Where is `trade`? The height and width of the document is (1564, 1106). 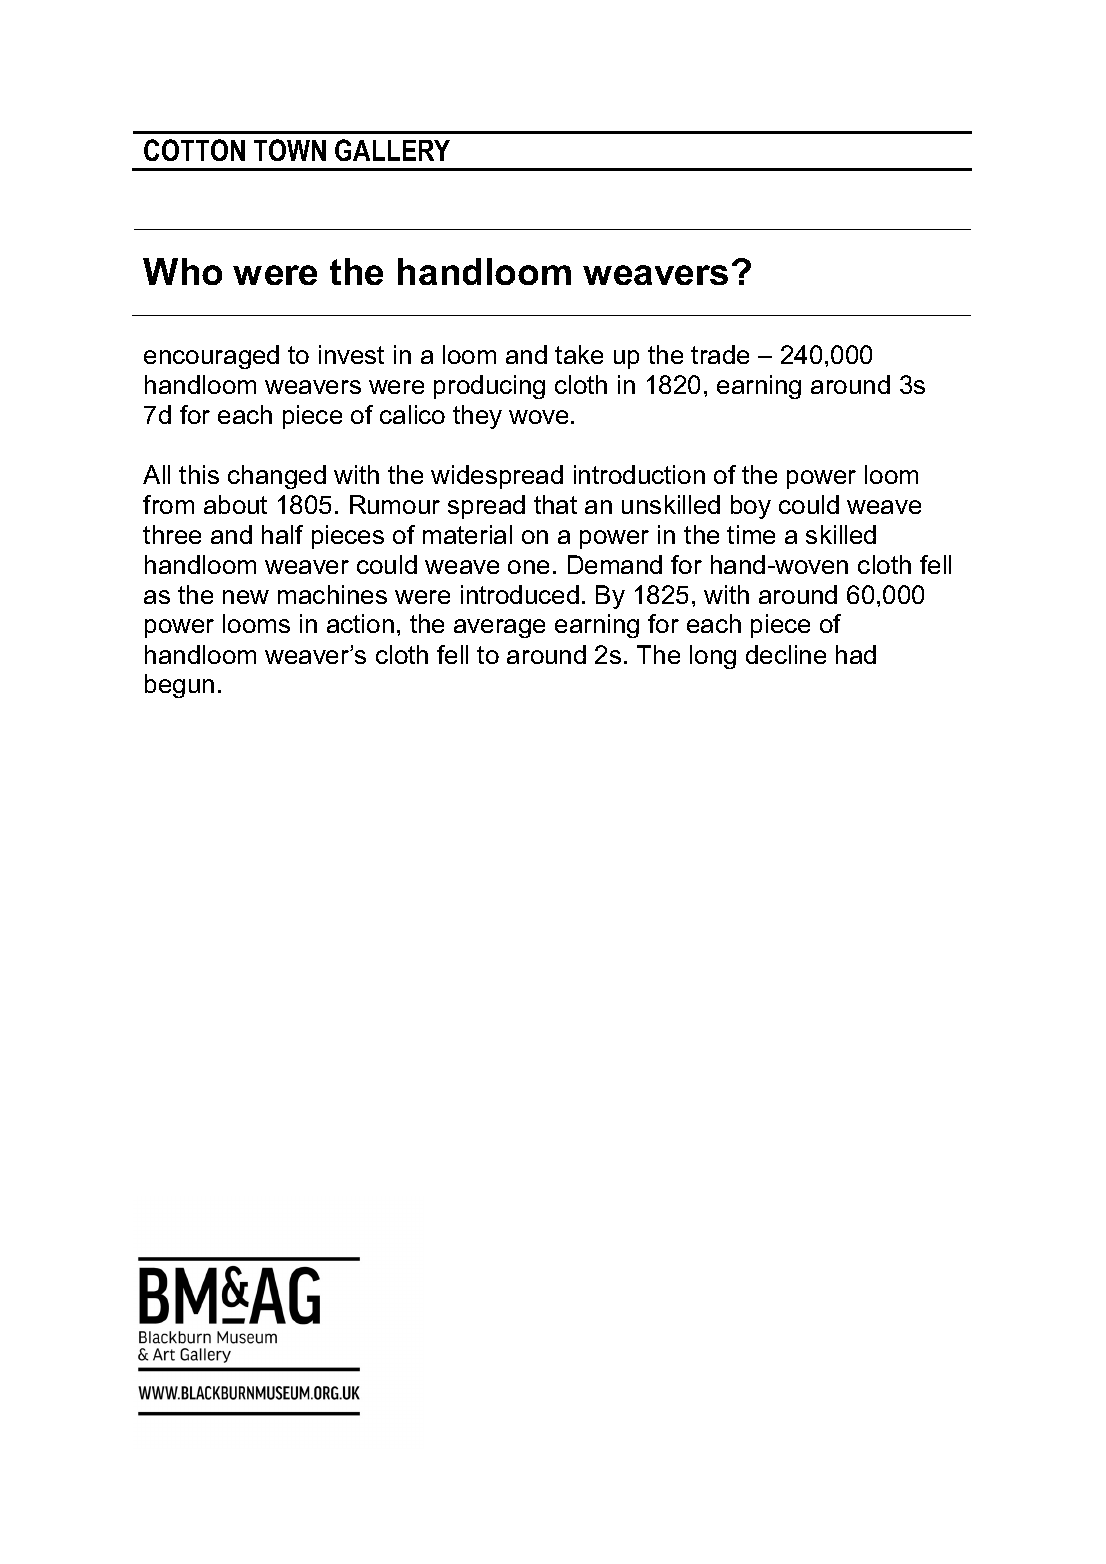 trade is located at coordinates (720, 354).
